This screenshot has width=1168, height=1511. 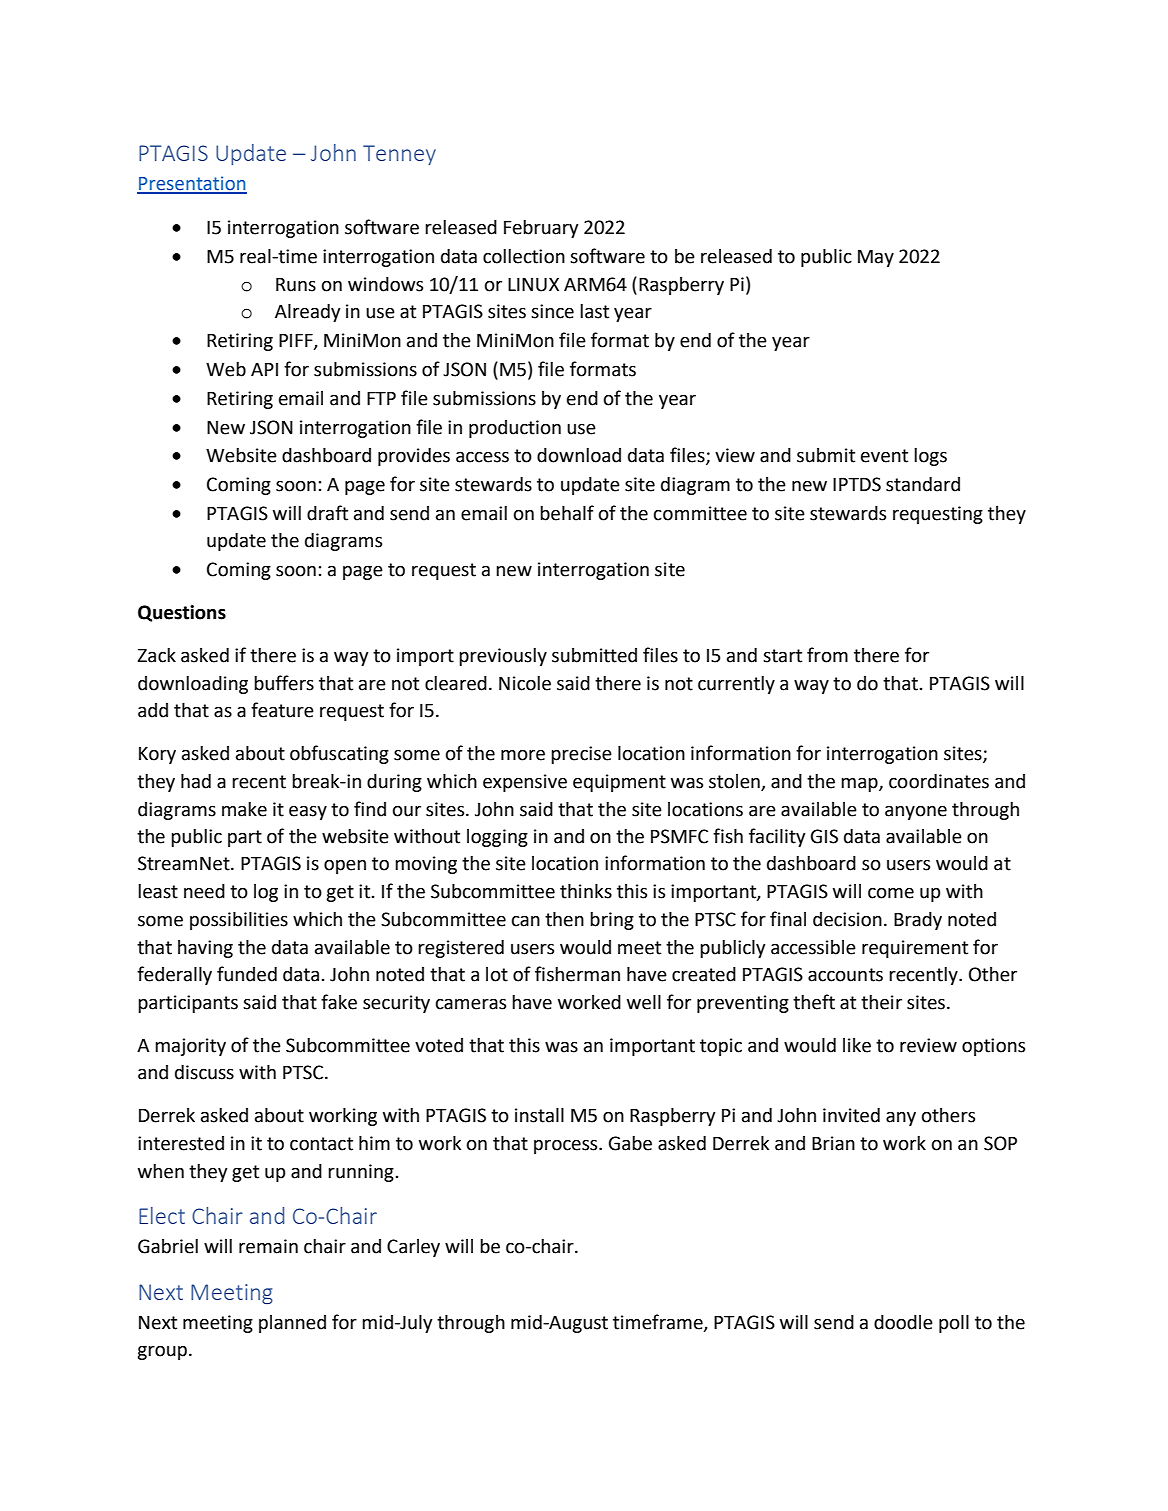 What do you see at coordinates (292, 1324) in the screenshot?
I see `planned` at bounding box center [292, 1324].
